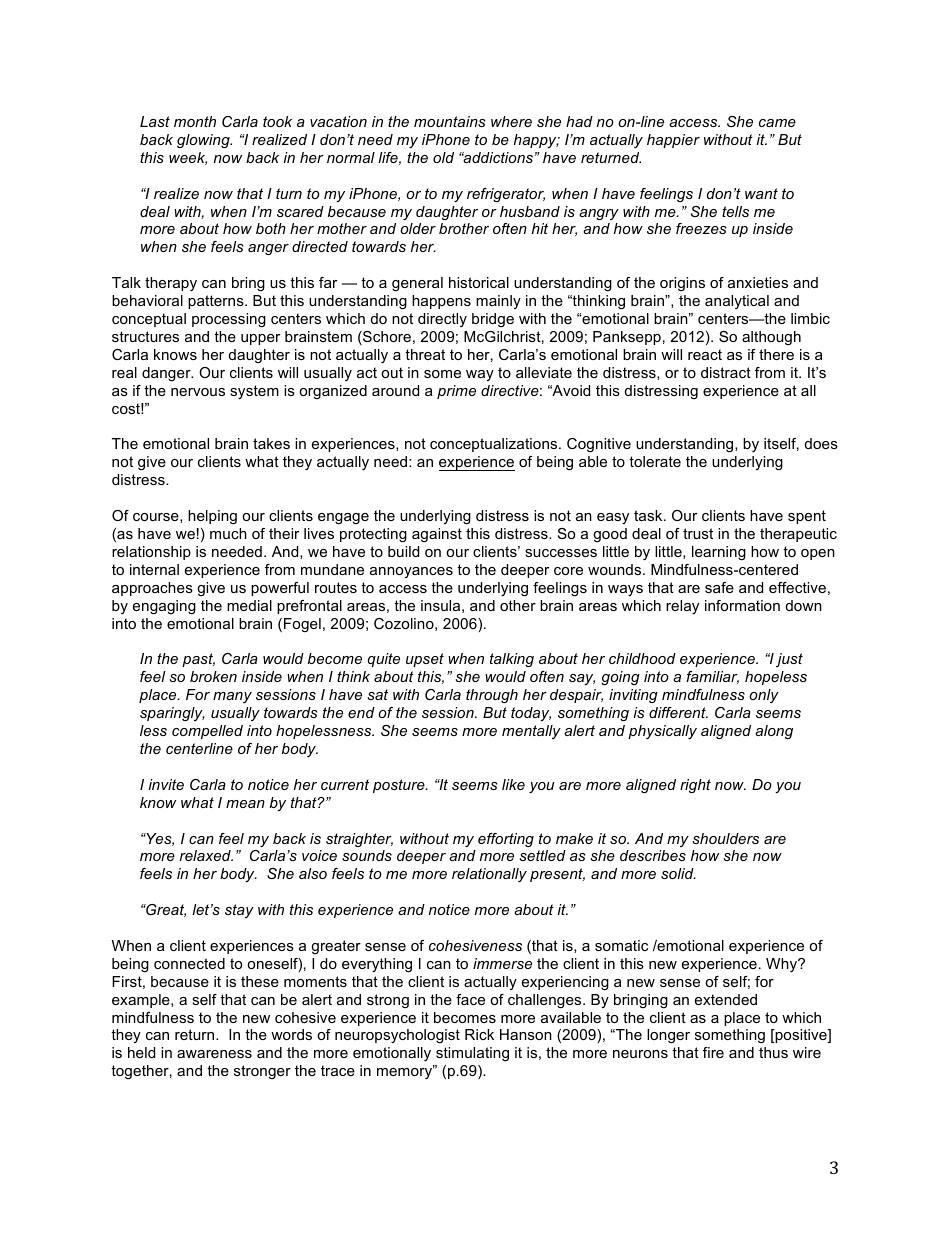  Describe the element at coordinates (249, 605) in the screenshot. I see `medial` at that location.
